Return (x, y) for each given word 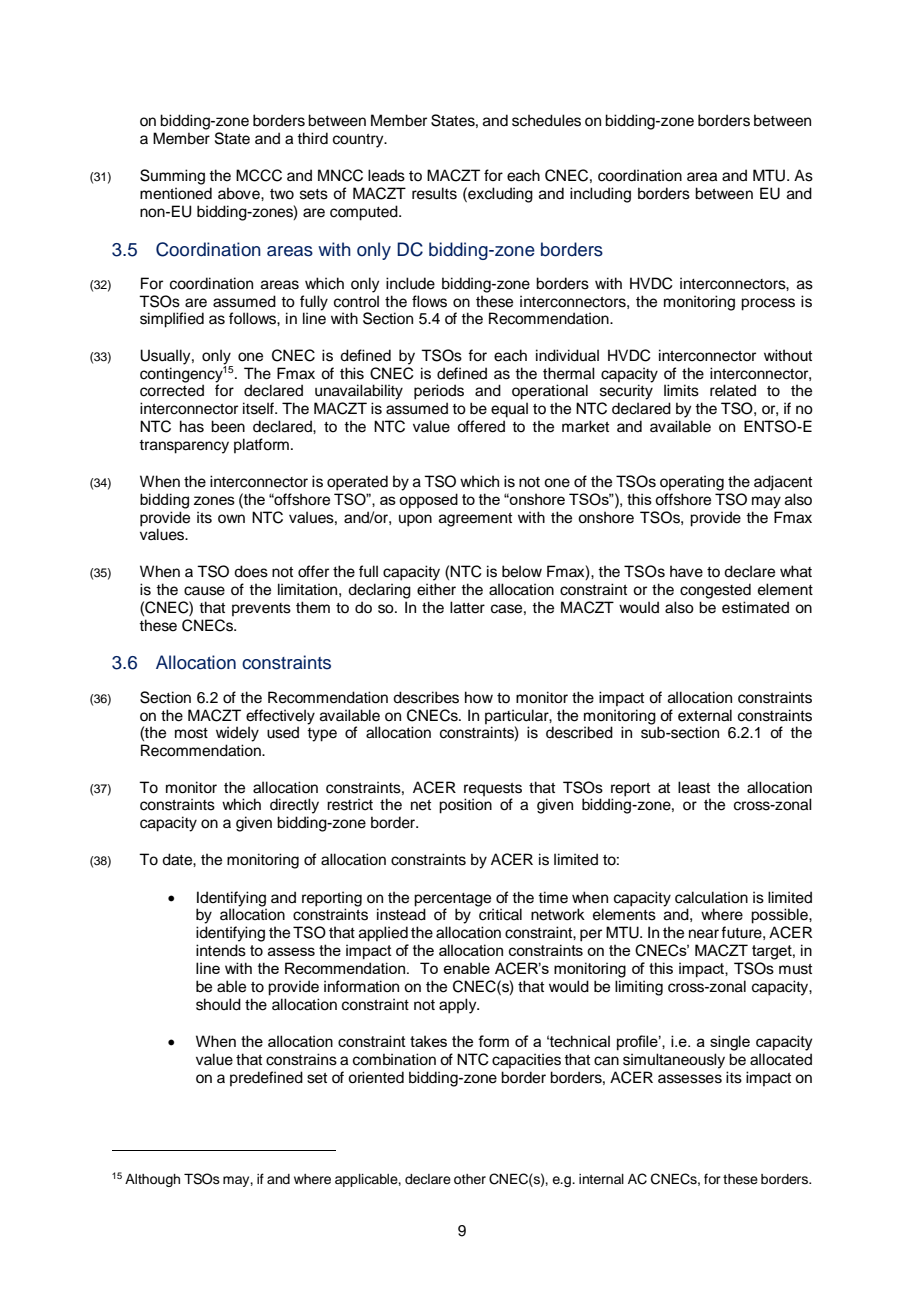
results (434, 193)
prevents (261, 609)
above (240, 193)
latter (467, 607)
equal (509, 410)
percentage (452, 900)
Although (152, 1180)
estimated (755, 607)
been (228, 426)
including (600, 195)
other (470, 1179)
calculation (711, 897)
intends (221, 950)
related (733, 390)
